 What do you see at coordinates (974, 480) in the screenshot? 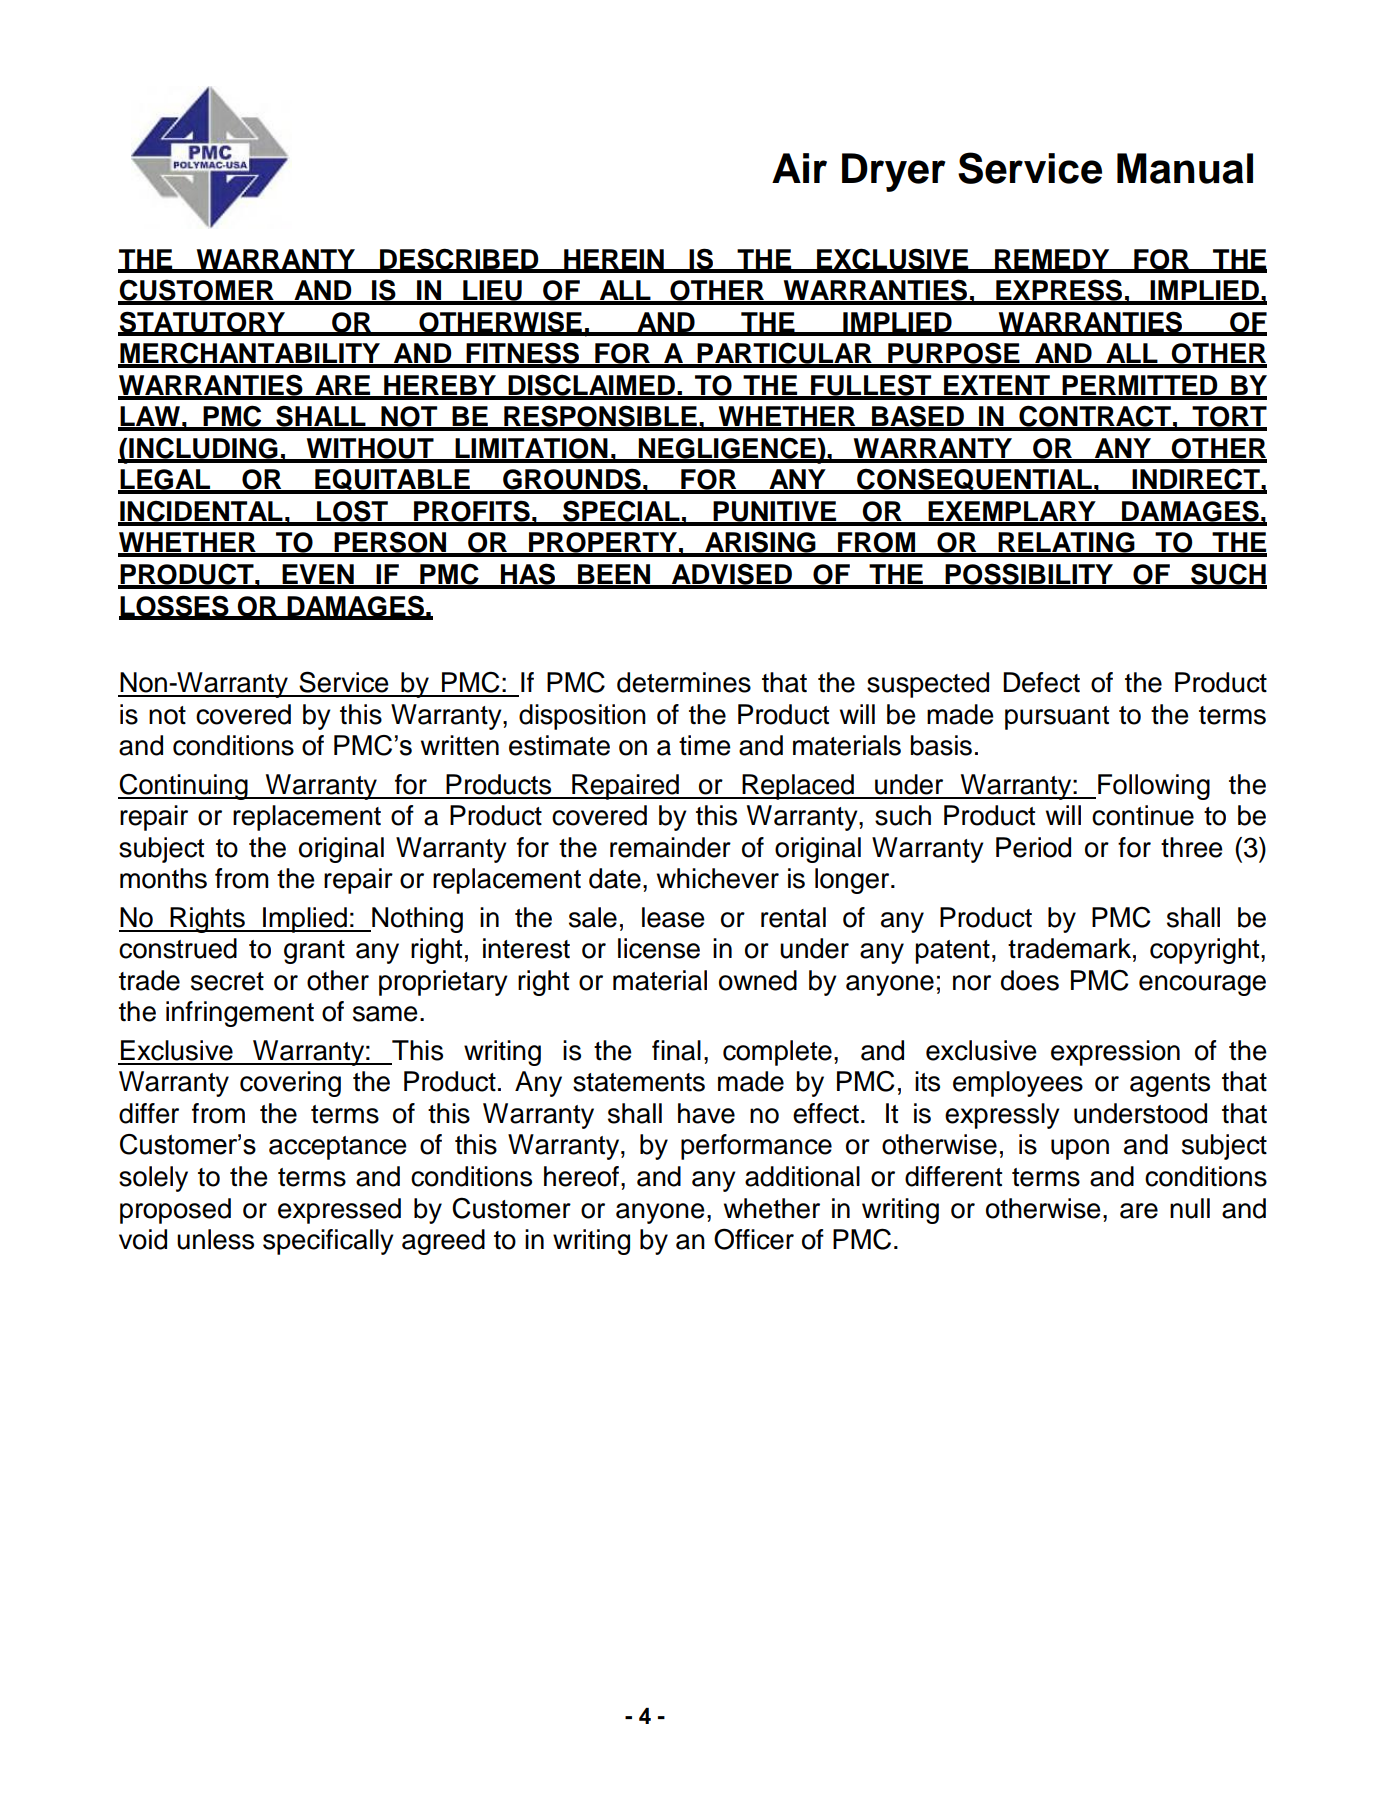
I see `CONSEQUENTIAL` at bounding box center [974, 480].
